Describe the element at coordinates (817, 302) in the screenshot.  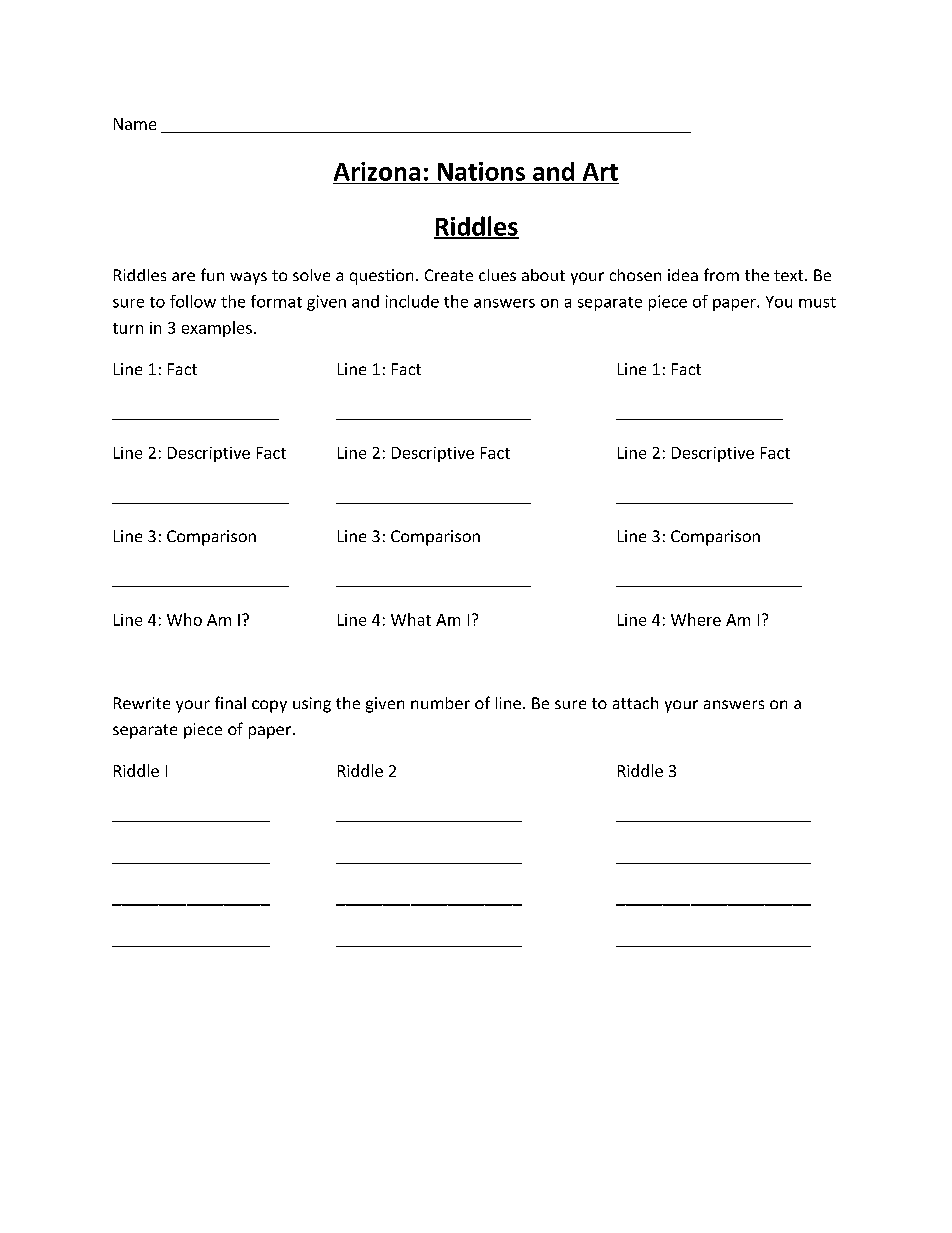
I see `must` at that location.
